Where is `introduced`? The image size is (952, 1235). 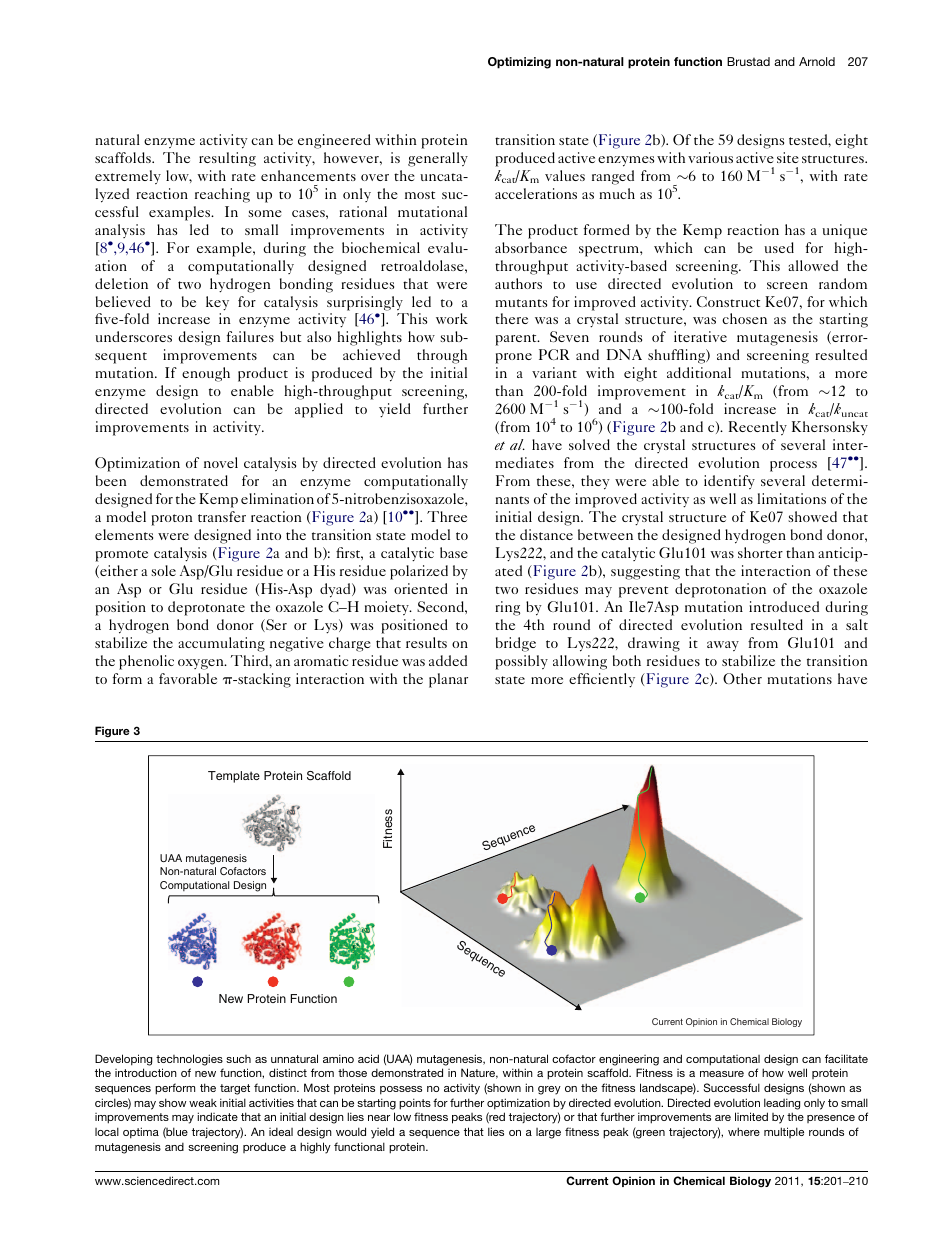 introduced is located at coordinates (784, 606).
